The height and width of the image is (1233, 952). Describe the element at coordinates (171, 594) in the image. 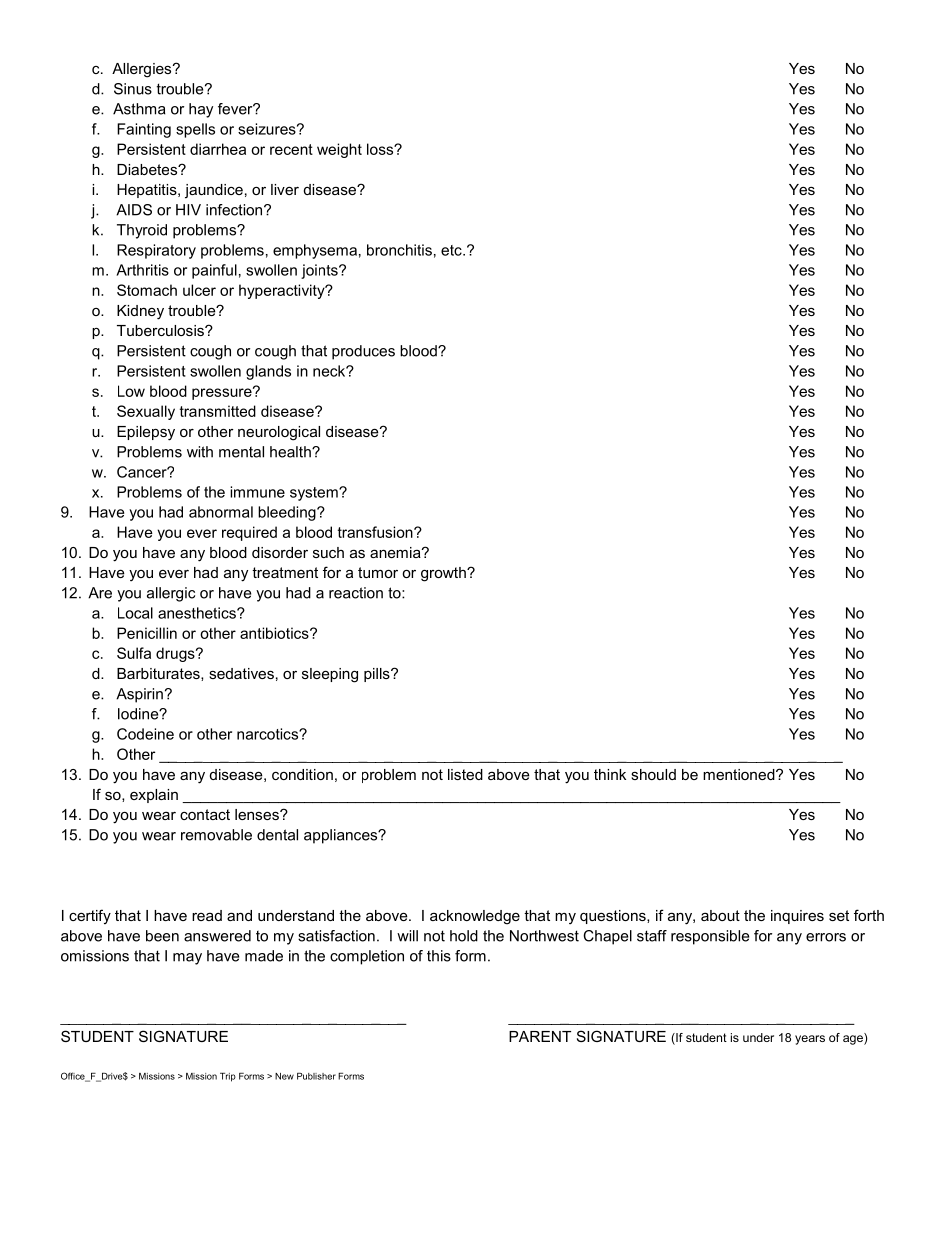

I see `allergic` at that location.
